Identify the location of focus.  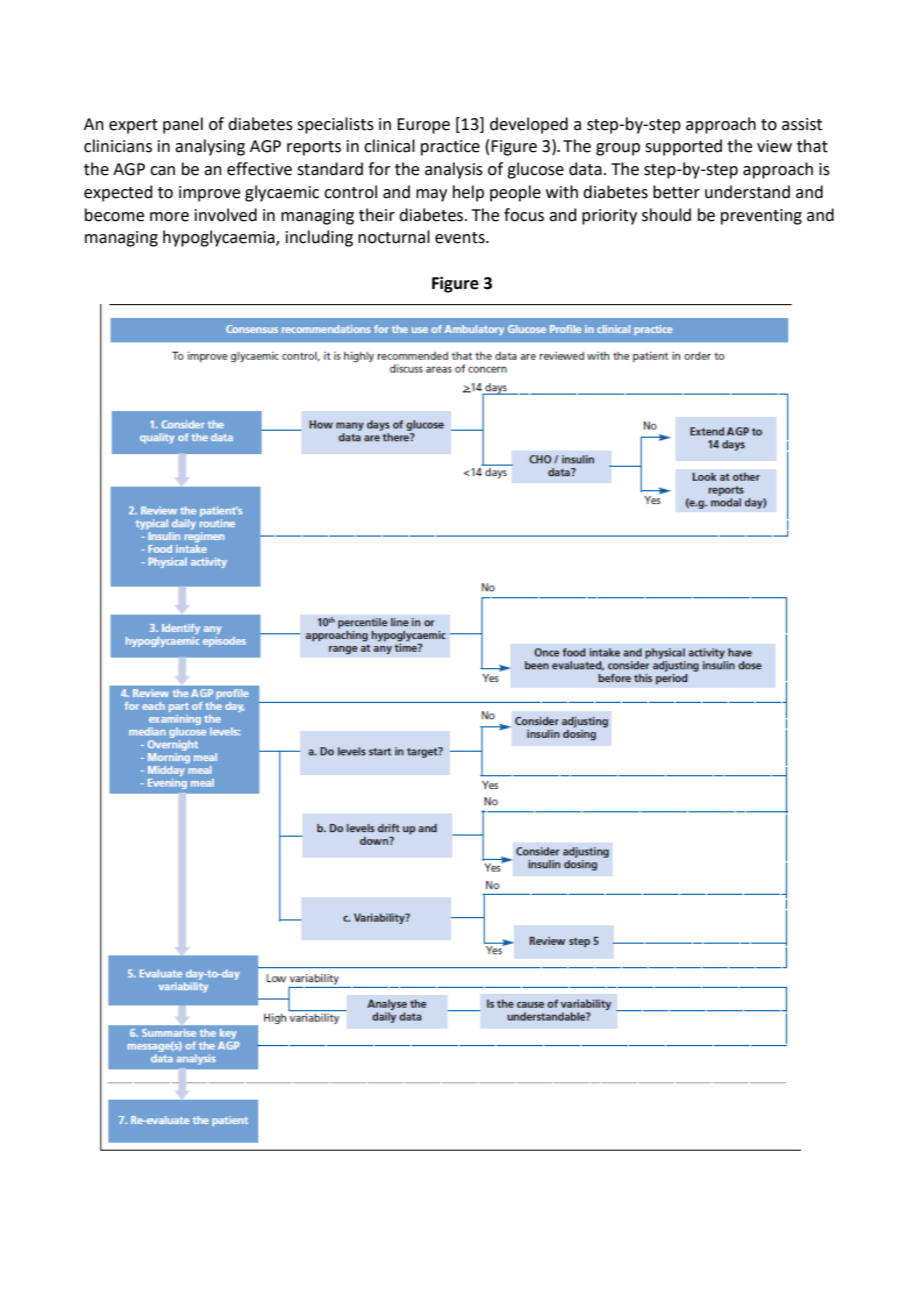
(524, 215).
